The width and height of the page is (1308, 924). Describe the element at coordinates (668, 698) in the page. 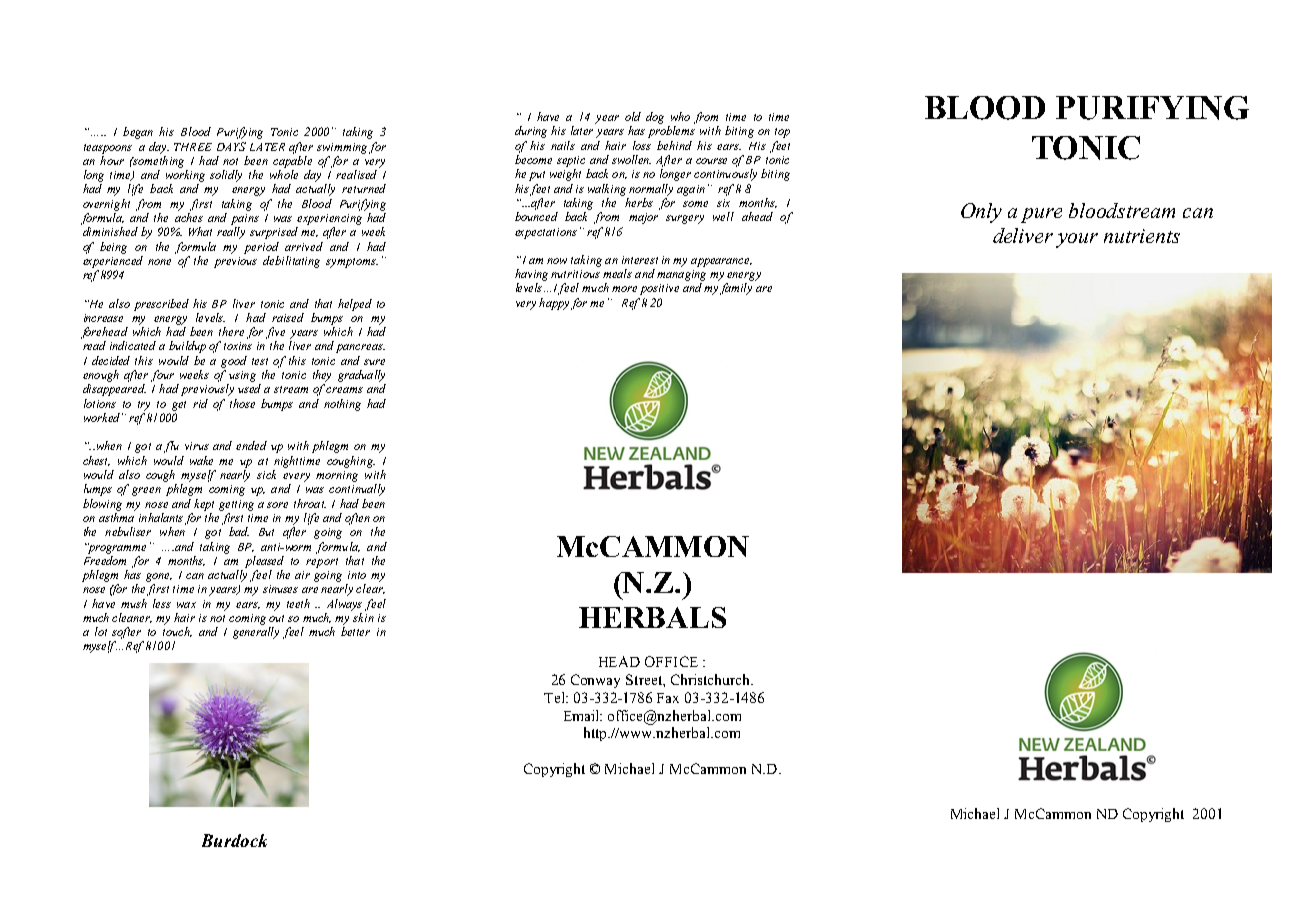

I see `Fax` at that location.
